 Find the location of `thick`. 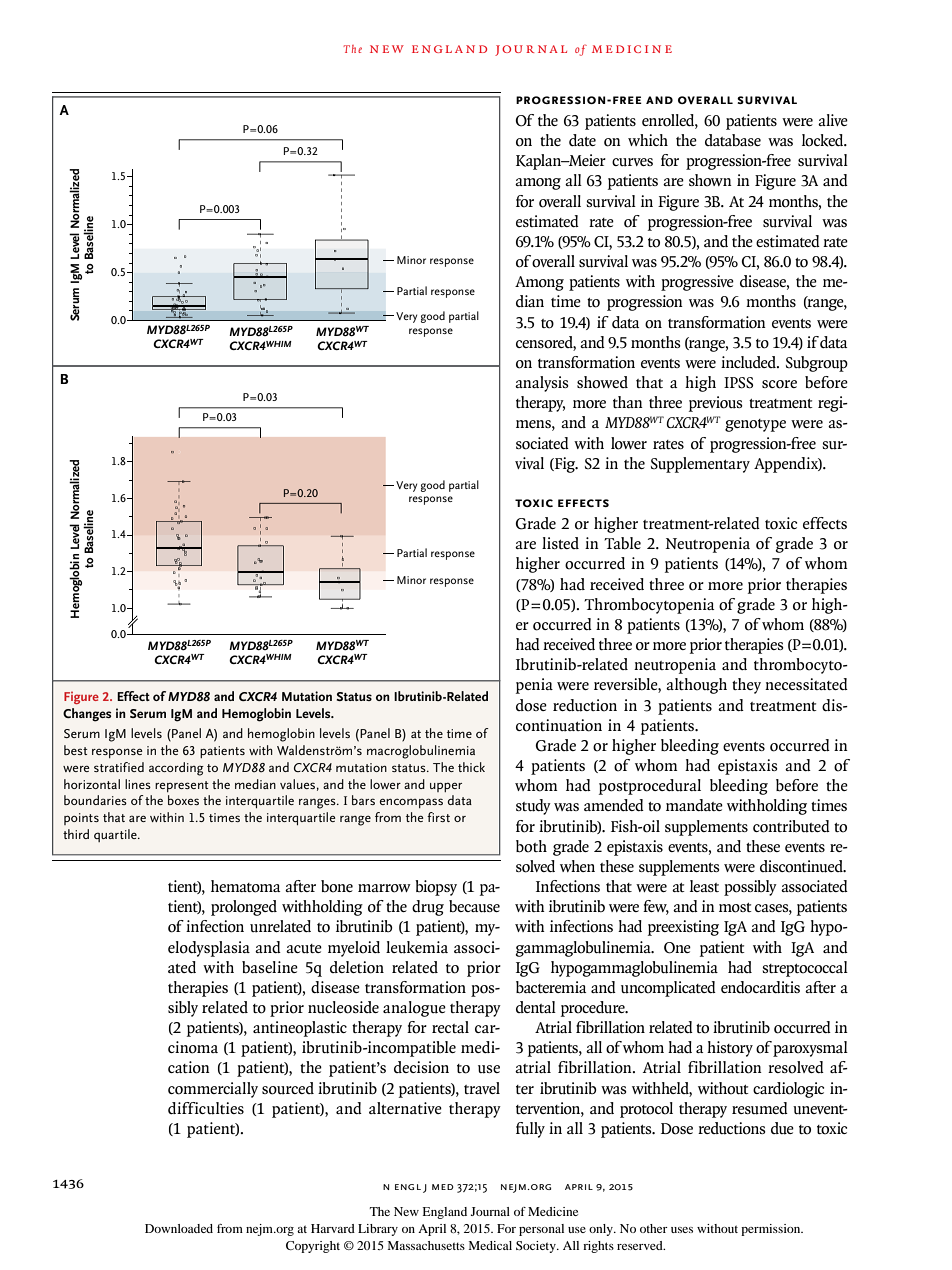

thick is located at coordinates (471, 767).
